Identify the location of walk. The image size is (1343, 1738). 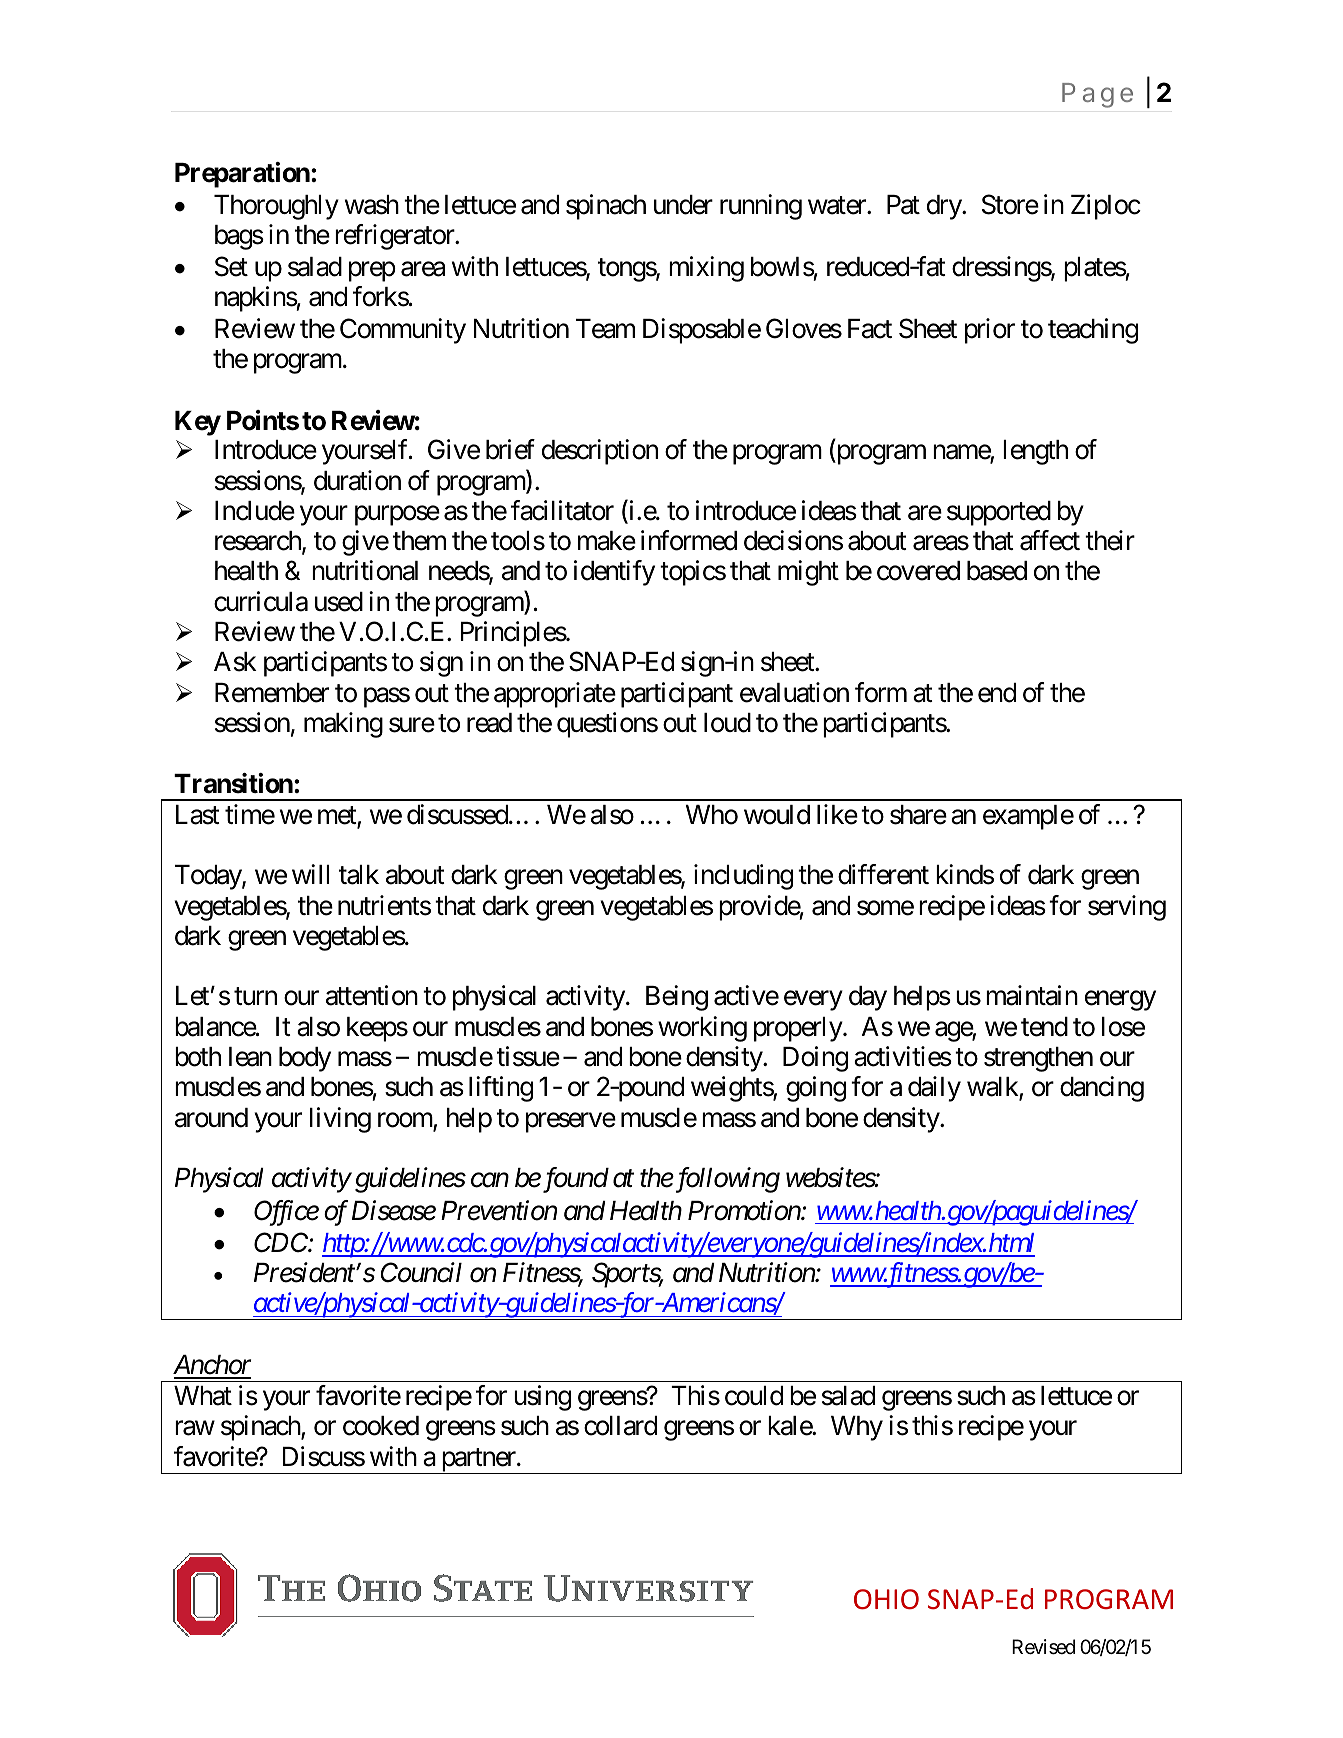
(993, 1088).
